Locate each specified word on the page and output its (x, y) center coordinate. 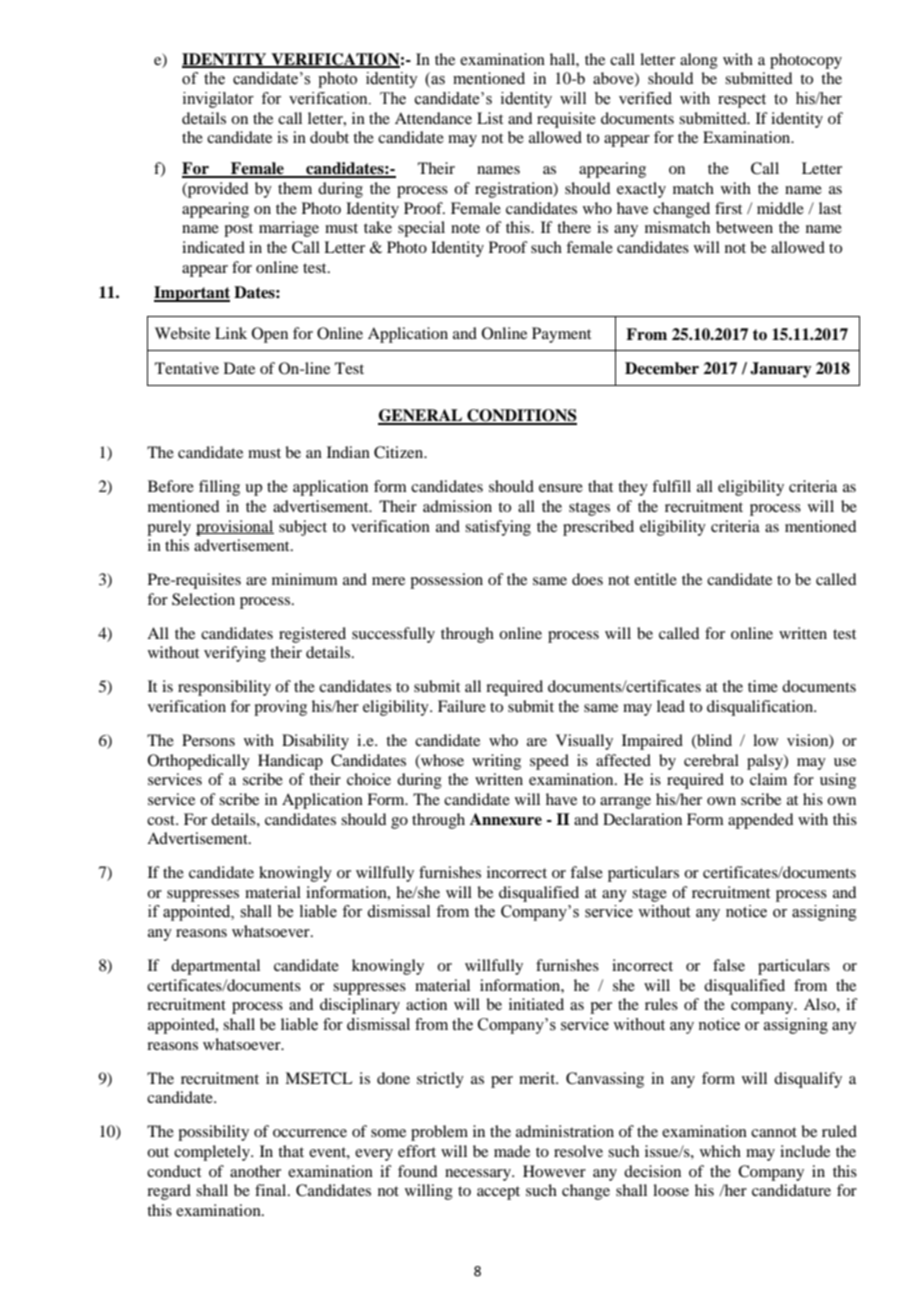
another (255, 1171)
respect (742, 101)
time (763, 686)
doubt (329, 137)
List (490, 118)
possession (446, 581)
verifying (235, 654)
